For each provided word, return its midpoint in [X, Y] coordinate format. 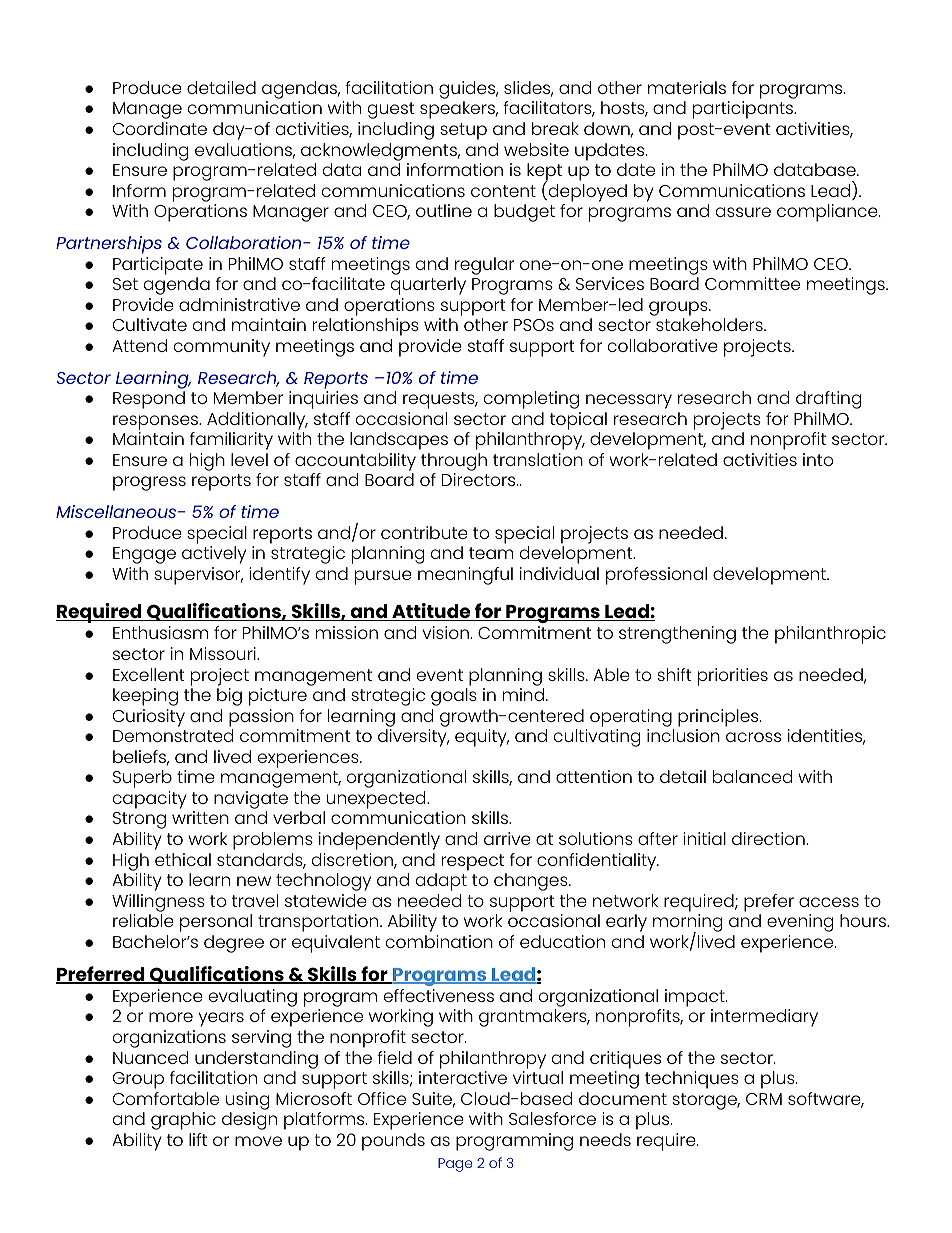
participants [744, 110]
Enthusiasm [161, 632]
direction [768, 838]
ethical [183, 859]
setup [463, 131]
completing [531, 400]
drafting [828, 400]
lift [198, 1139]
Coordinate [160, 128]
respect [473, 862]
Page [455, 1165]
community [222, 348]
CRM [764, 1099]
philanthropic [830, 635]
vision [446, 632]
